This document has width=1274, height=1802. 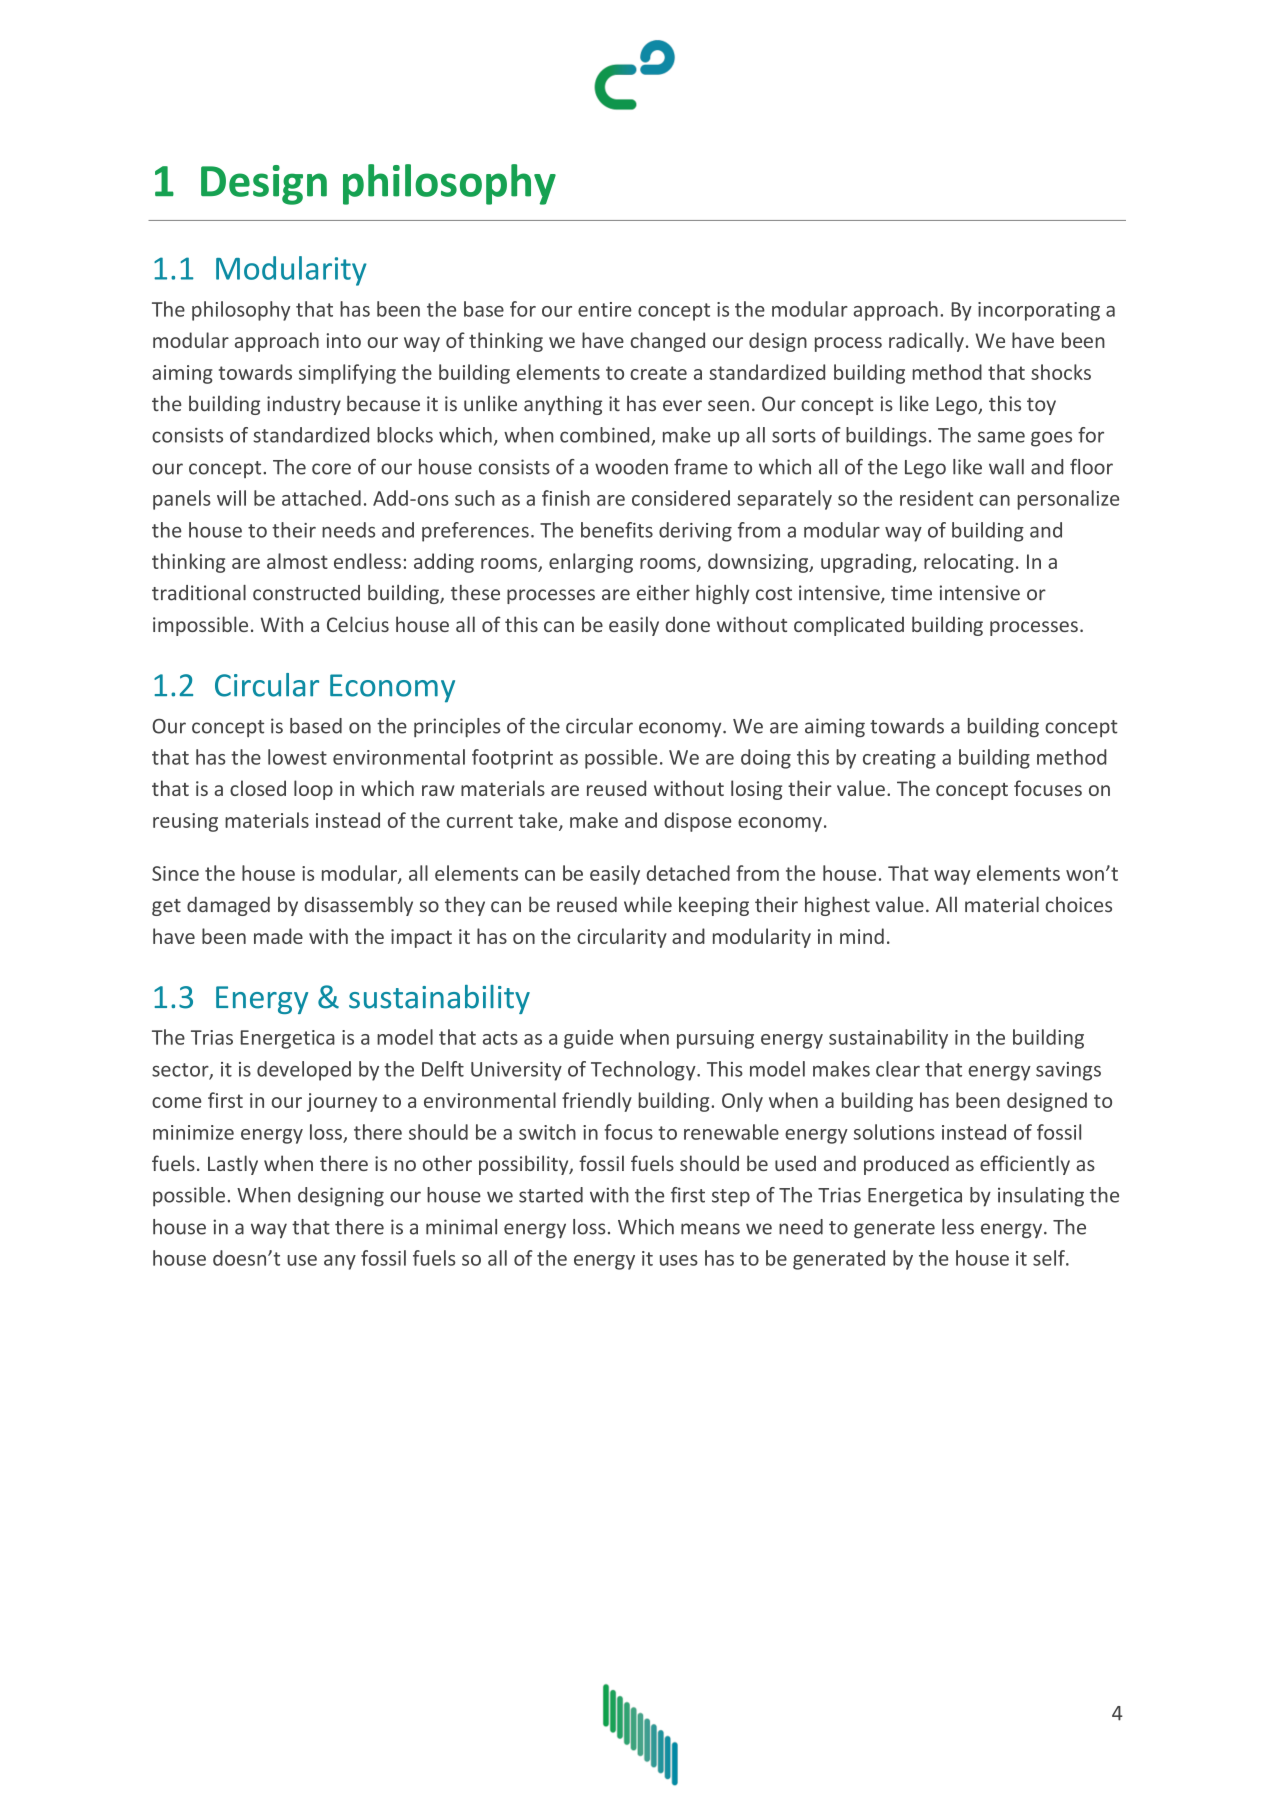 What do you see at coordinates (911, 593) in the document?
I see `time` at bounding box center [911, 593].
